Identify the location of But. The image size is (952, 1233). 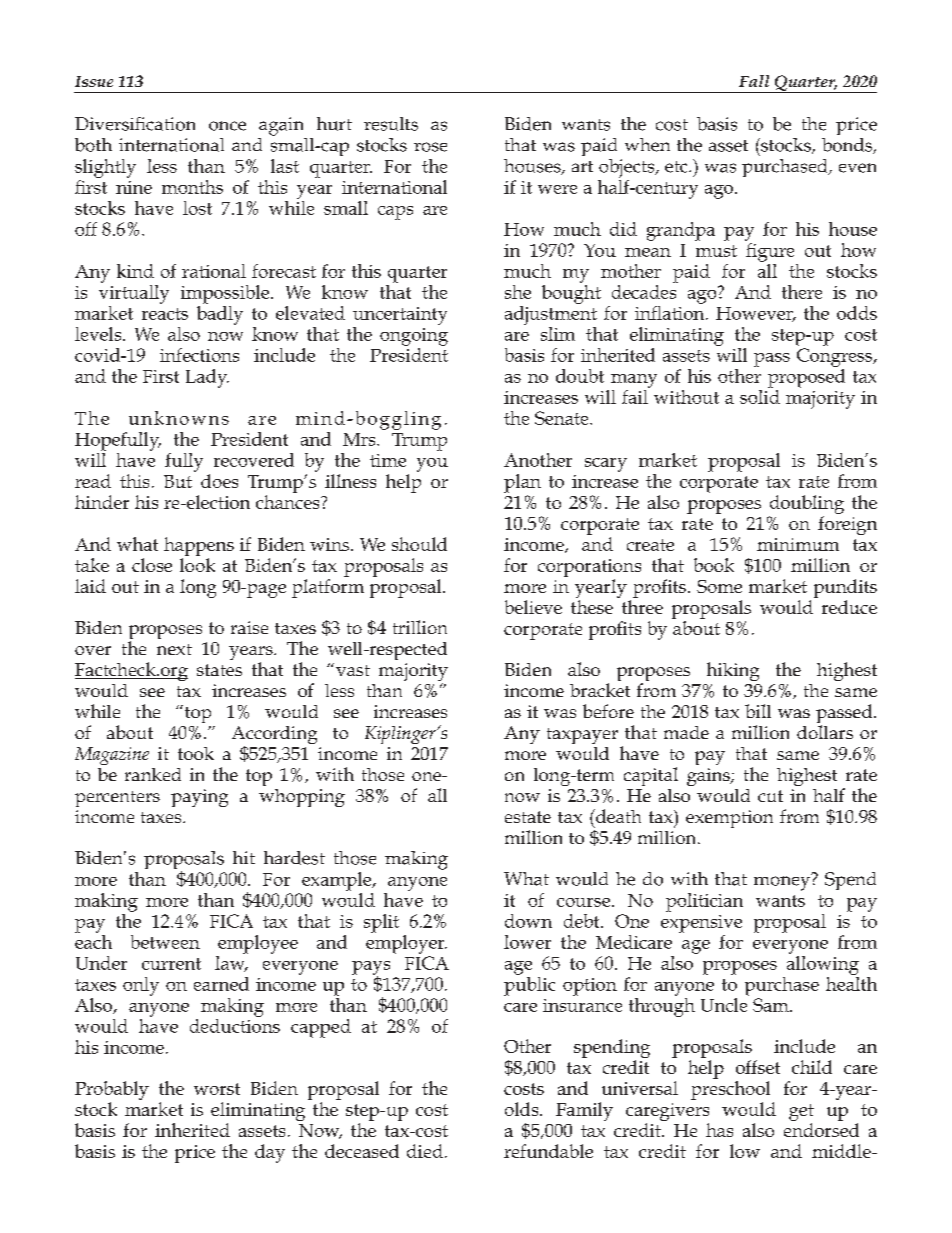
(178, 481).
